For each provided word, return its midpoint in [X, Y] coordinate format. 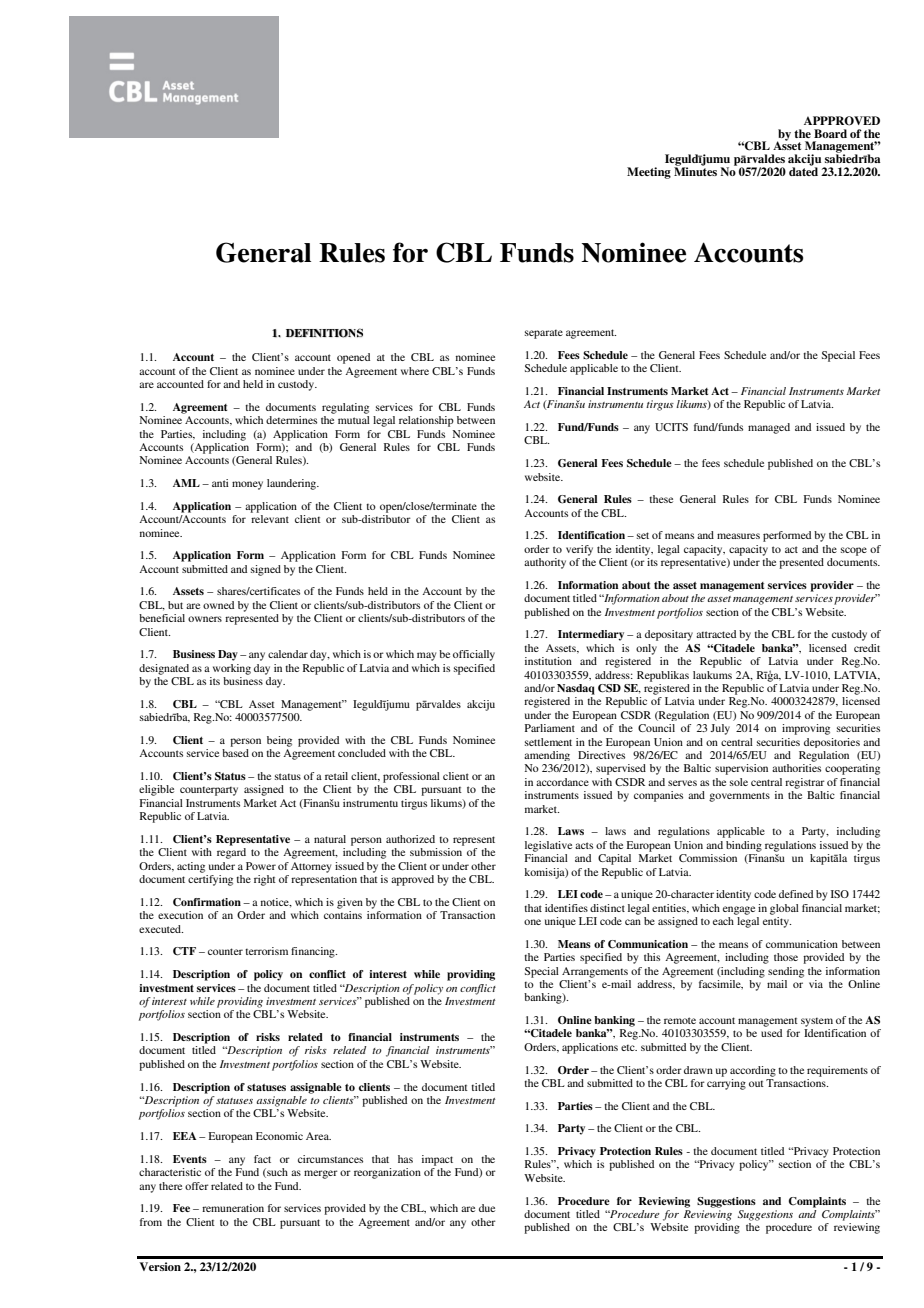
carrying [726, 1083]
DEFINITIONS [324, 333]
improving [806, 729]
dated [803, 170]
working [232, 669]
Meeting [649, 173]
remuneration [233, 1208]
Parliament [550, 728]
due [487, 1208]
